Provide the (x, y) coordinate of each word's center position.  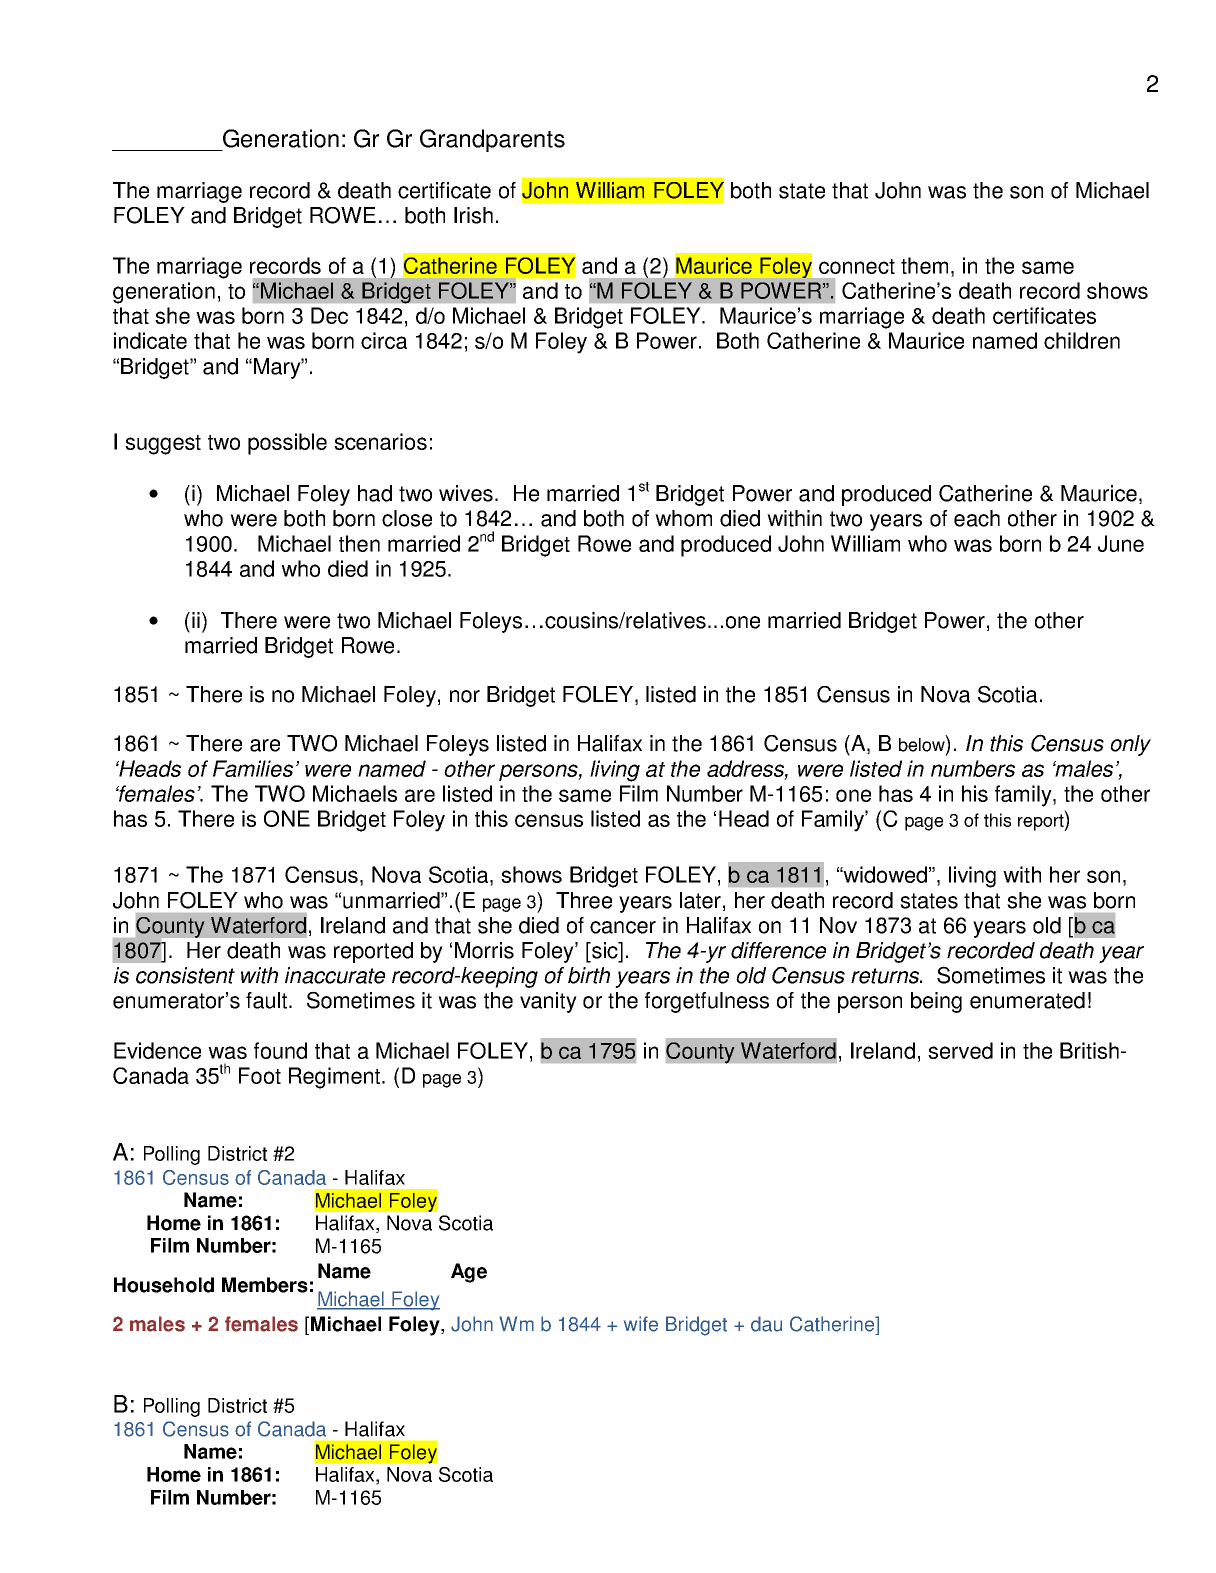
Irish (473, 215)
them (924, 265)
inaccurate (335, 975)
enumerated (1027, 1000)
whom (683, 518)
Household (164, 1285)
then (359, 543)
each (977, 518)
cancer (623, 927)
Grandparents (492, 140)
